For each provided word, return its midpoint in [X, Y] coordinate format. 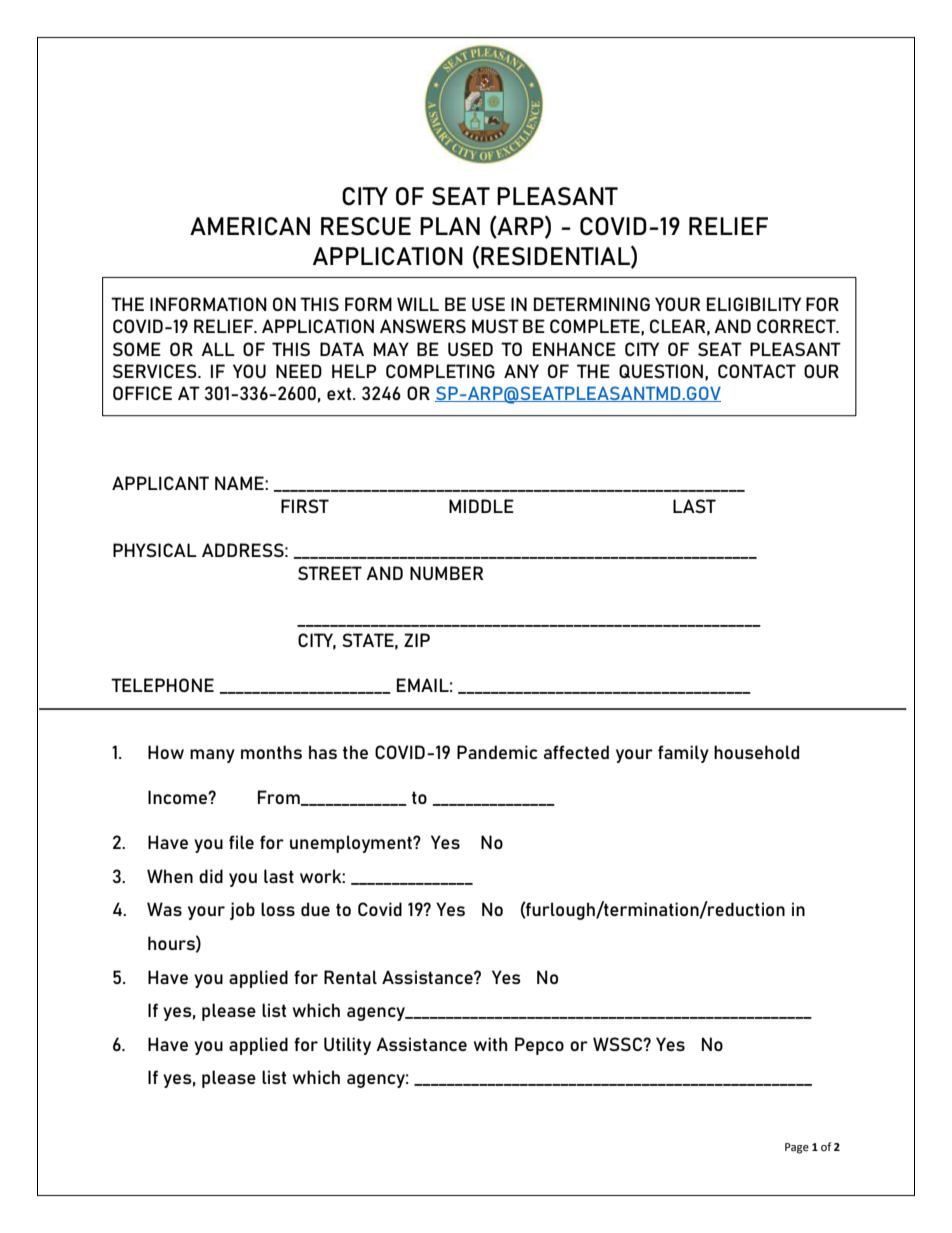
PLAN [450, 226]
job [242, 911]
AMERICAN [250, 226]
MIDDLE [481, 506]
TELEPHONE [162, 685]
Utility [347, 1046]
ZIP [417, 640]
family [683, 754]
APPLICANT [160, 483]
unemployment [352, 844]
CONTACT [757, 371]
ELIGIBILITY [754, 304]
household [756, 752]
